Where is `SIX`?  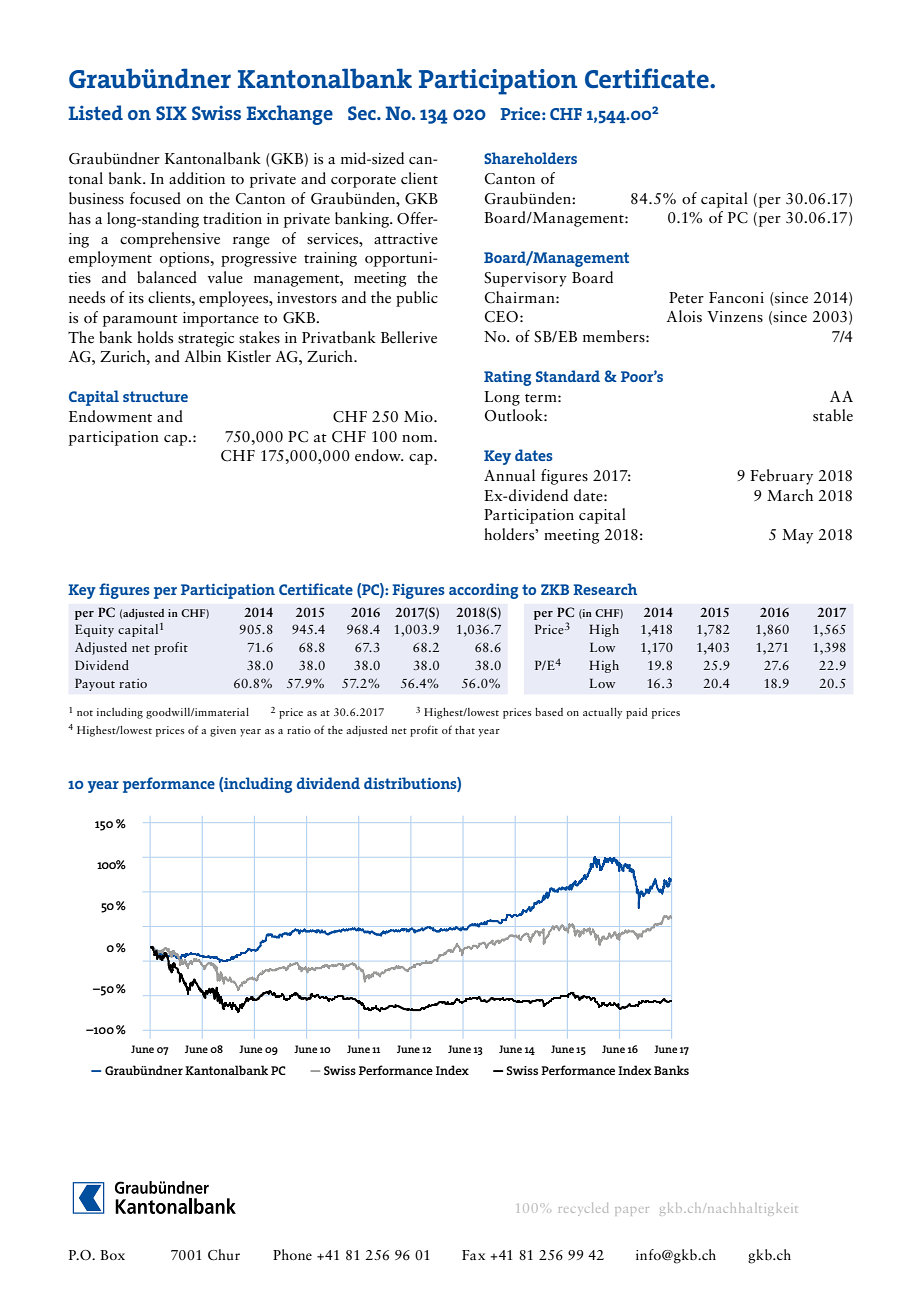
SIX is located at coordinates (171, 113).
